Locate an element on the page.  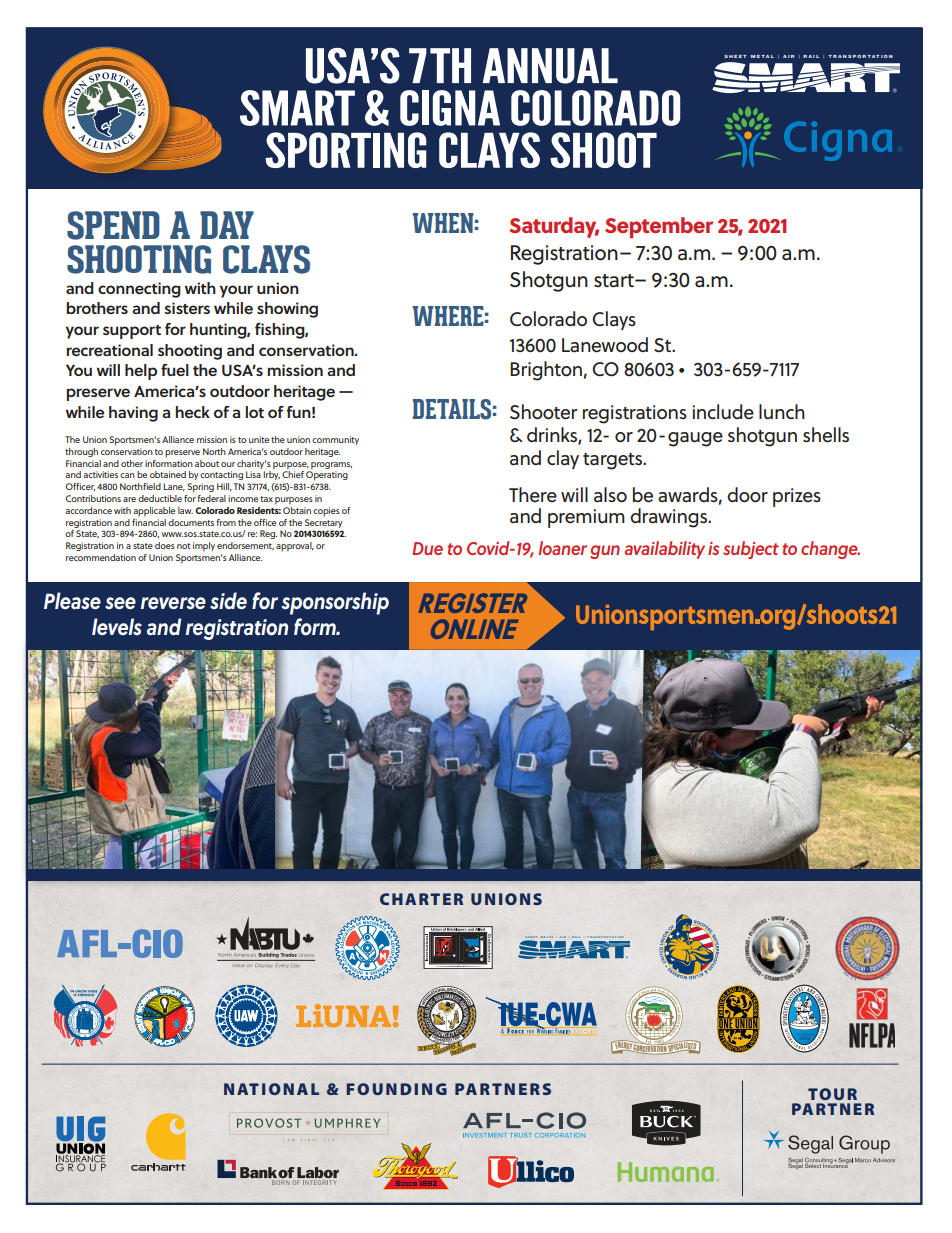
SPORTING is located at coordinates (346, 150).
